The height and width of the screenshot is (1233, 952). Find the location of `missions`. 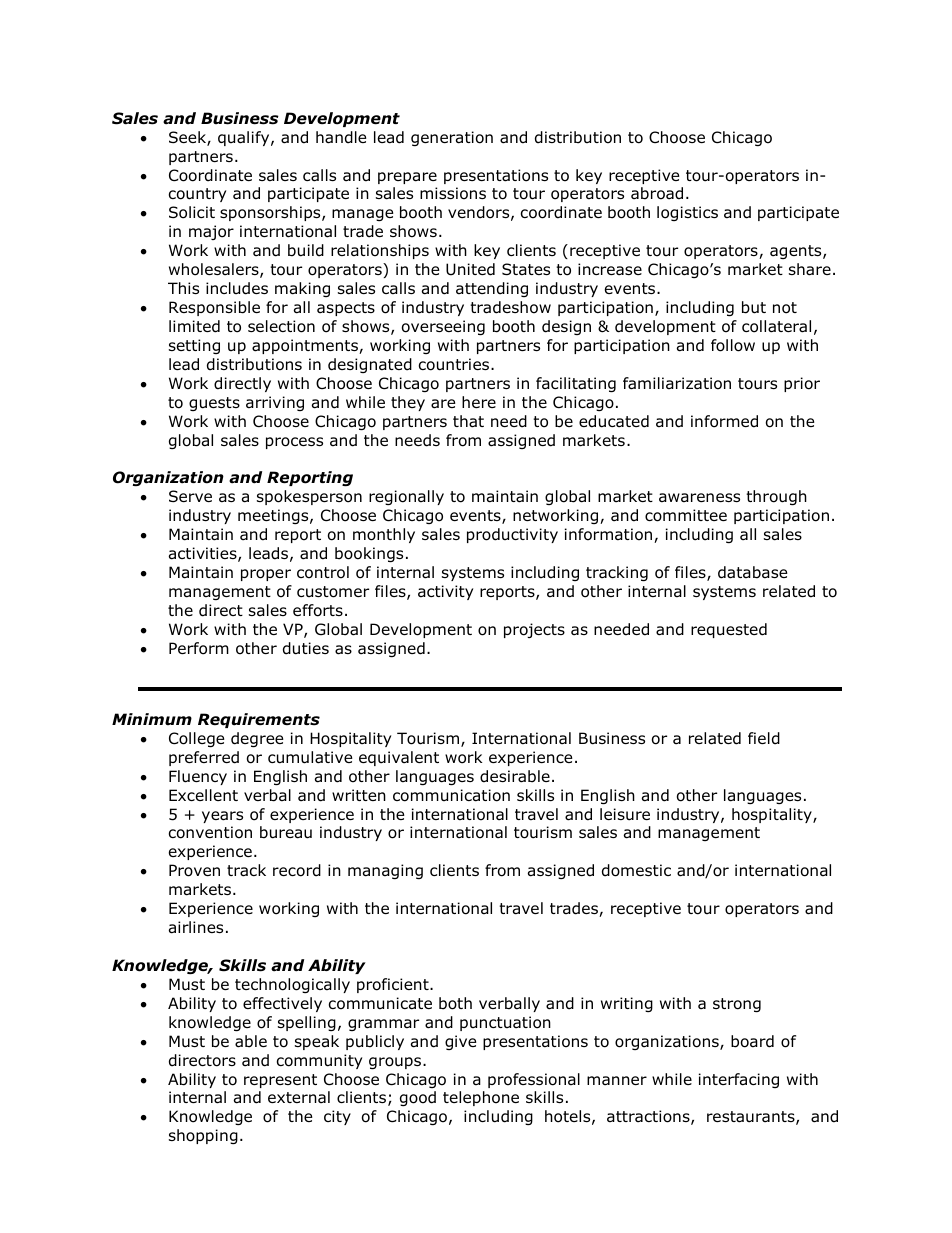

missions is located at coordinates (453, 193).
